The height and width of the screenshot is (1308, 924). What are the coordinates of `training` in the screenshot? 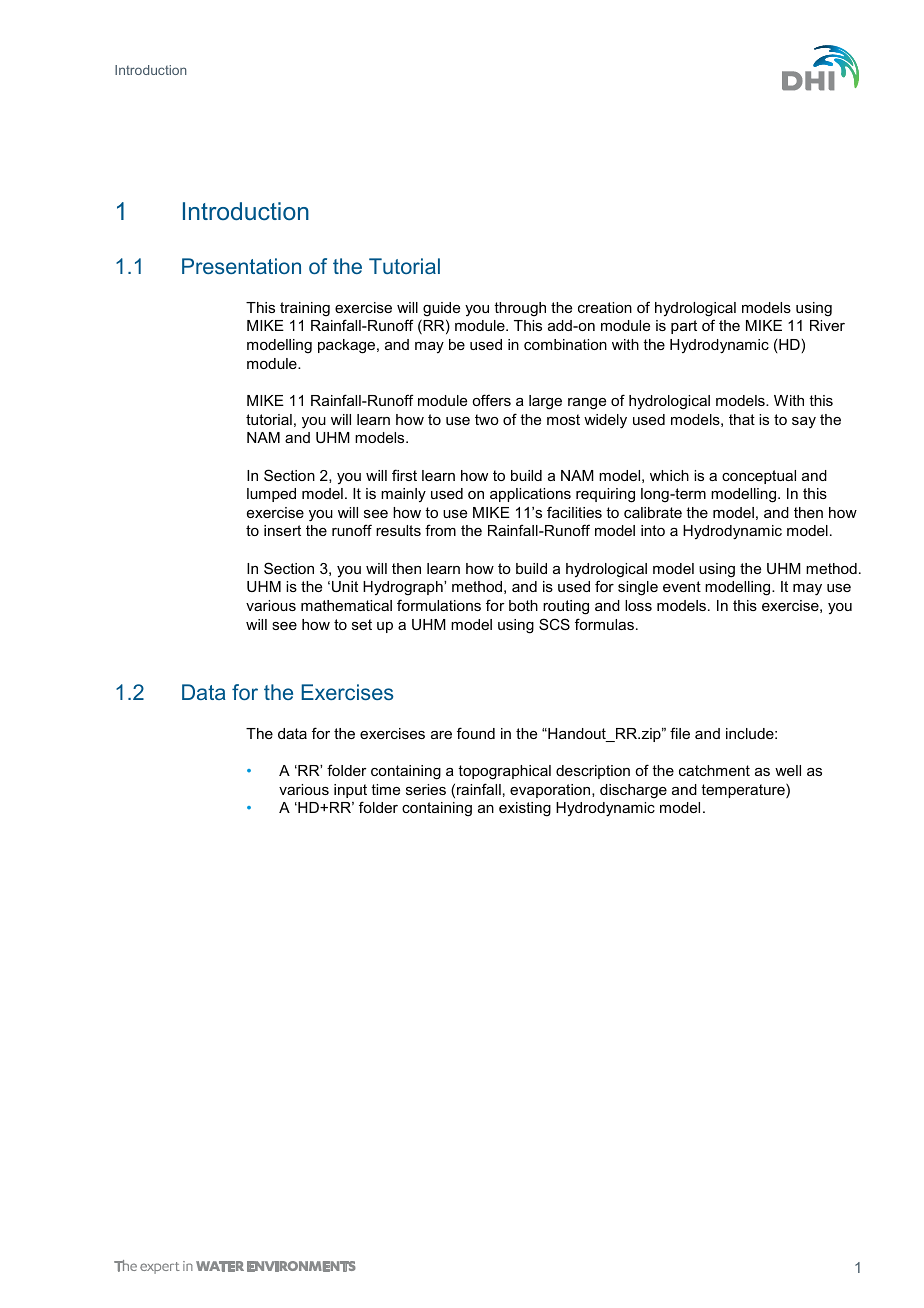 It's located at (305, 309).
